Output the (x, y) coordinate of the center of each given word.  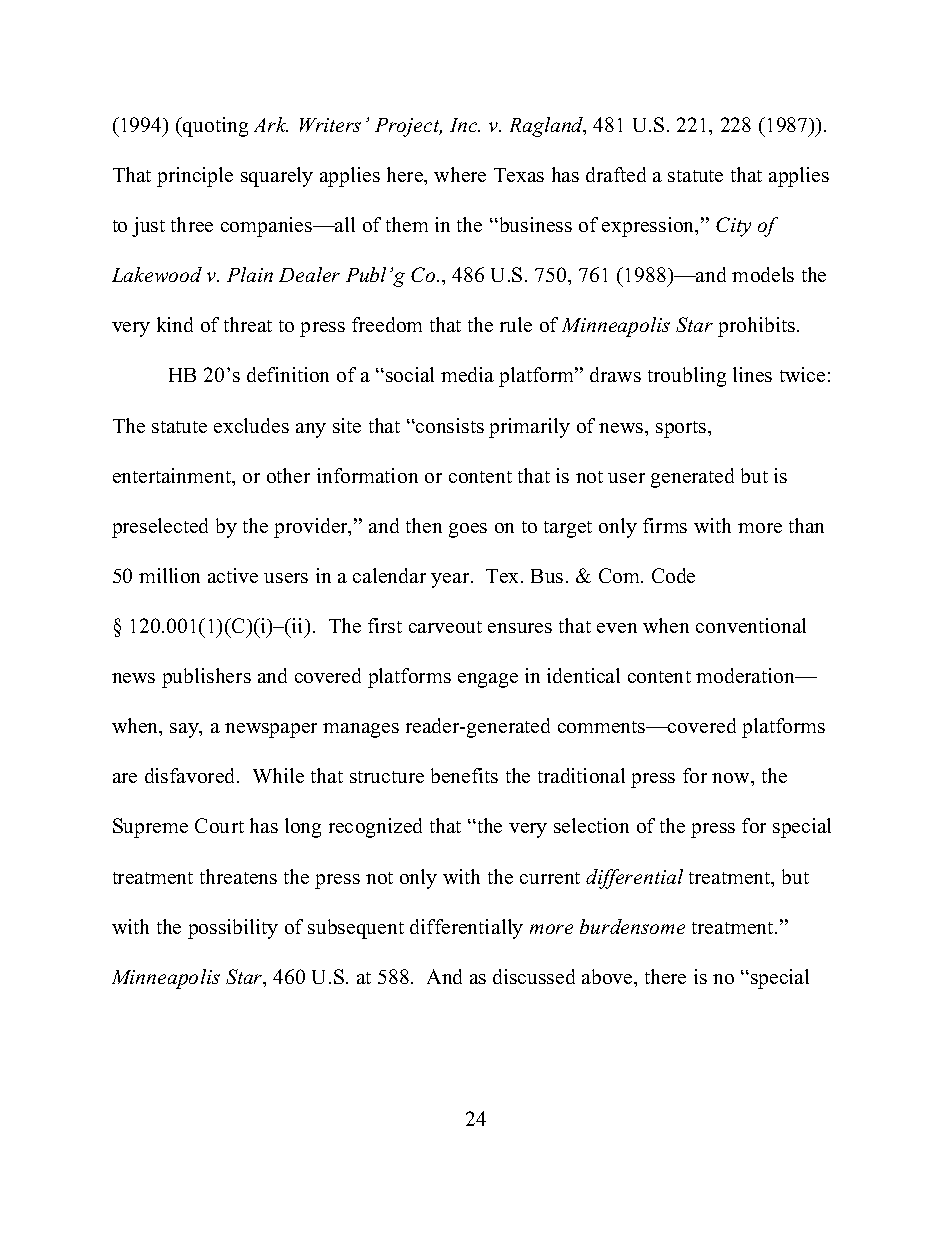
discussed (534, 976)
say (185, 730)
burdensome (632, 926)
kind (175, 324)
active (233, 575)
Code (673, 575)
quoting (214, 127)
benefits (464, 775)
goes (468, 530)
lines (752, 374)
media (467, 374)
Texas (519, 175)
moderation (747, 675)
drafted (616, 174)
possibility (233, 929)
